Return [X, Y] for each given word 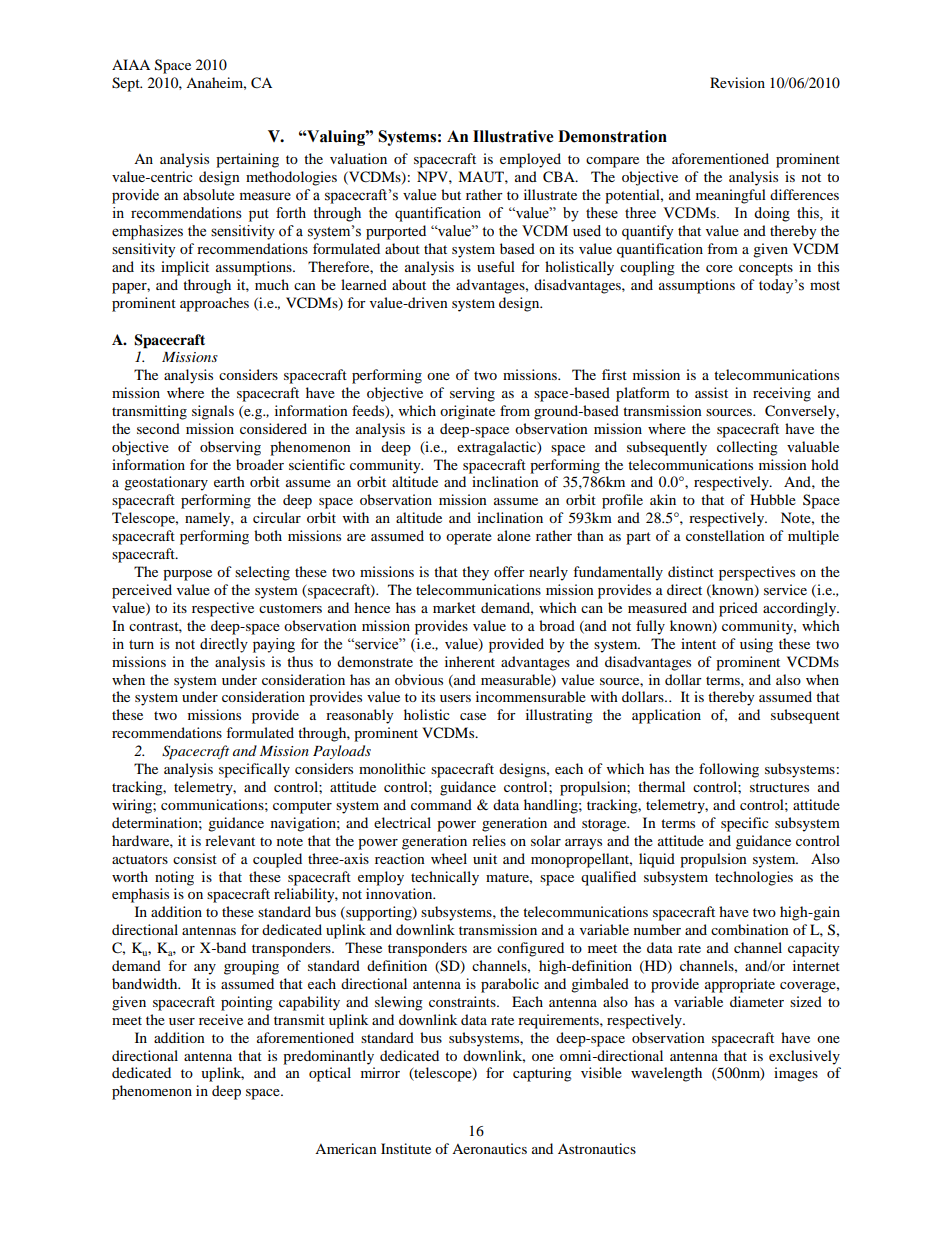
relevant [230, 840]
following [729, 770]
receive [221, 1019]
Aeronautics [489, 1148]
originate [467, 412]
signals [213, 412]
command [441, 804]
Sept [127, 84]
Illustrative [513, 136]
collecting [747, 448]
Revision [737, 82]
